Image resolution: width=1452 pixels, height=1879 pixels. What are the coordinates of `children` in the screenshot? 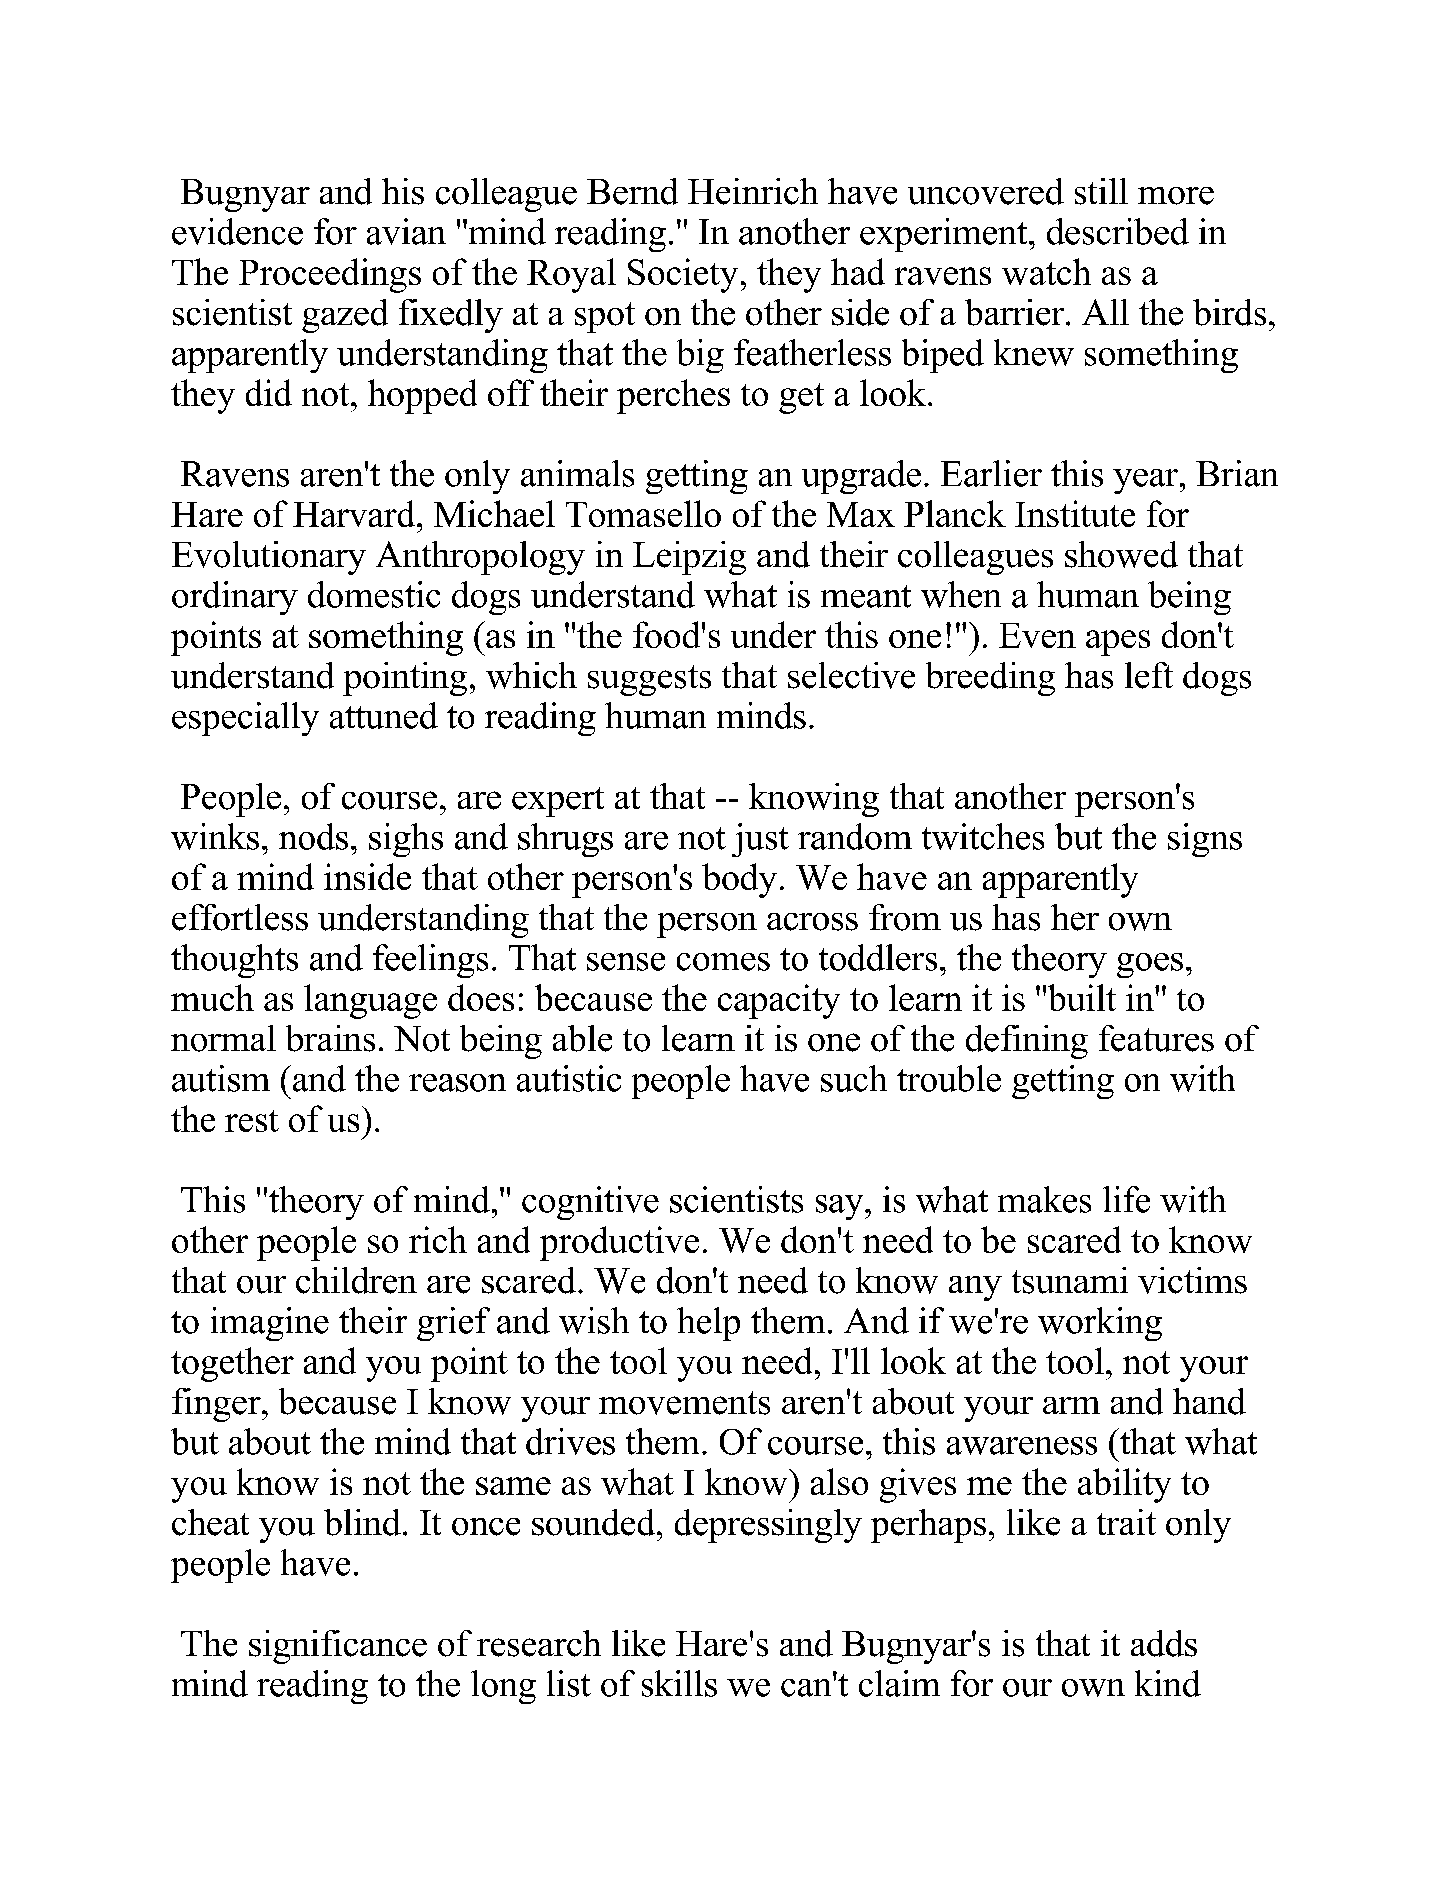 It's located at (356, 1280).
